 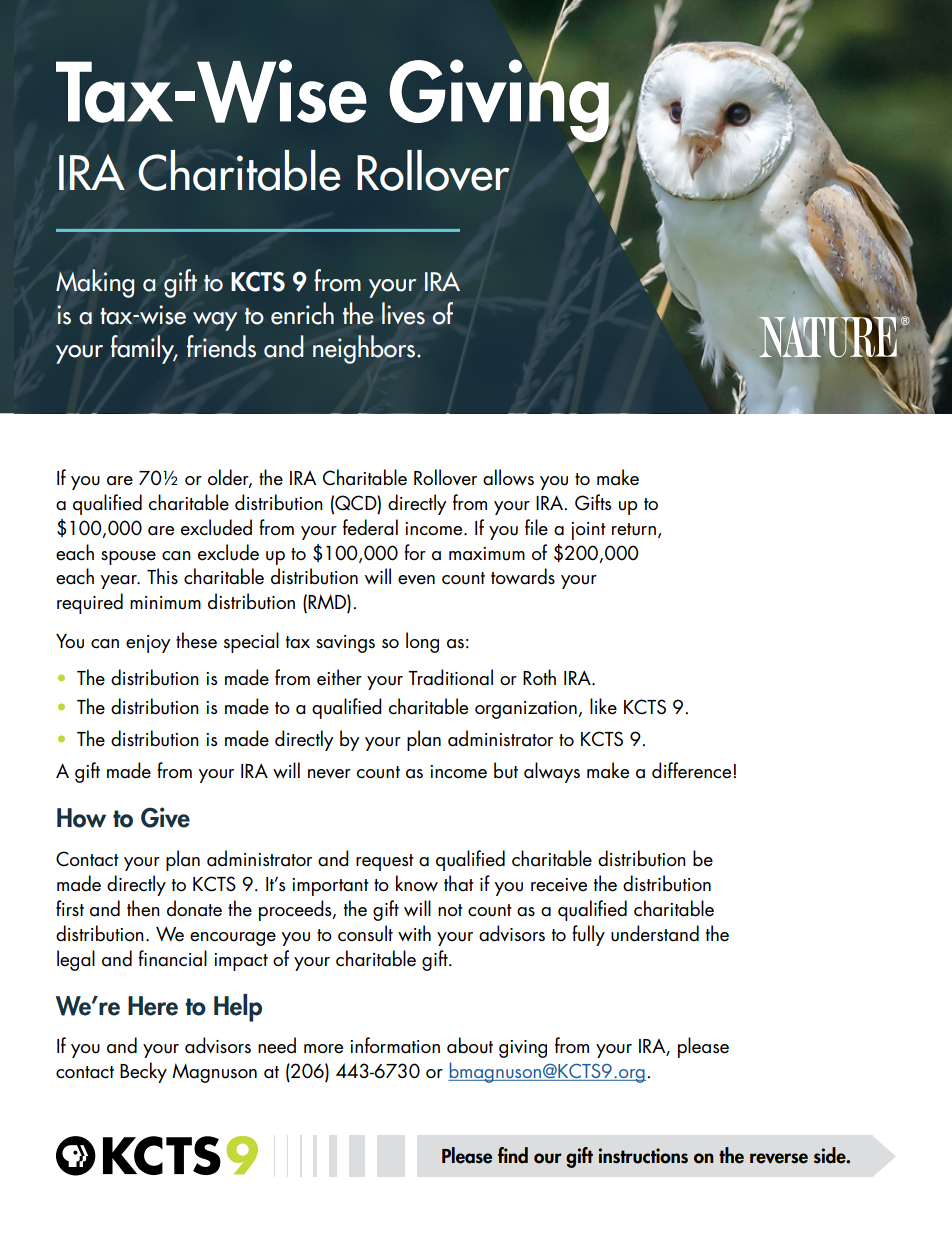 I want to click on understand, so click(x=655, y=933).
